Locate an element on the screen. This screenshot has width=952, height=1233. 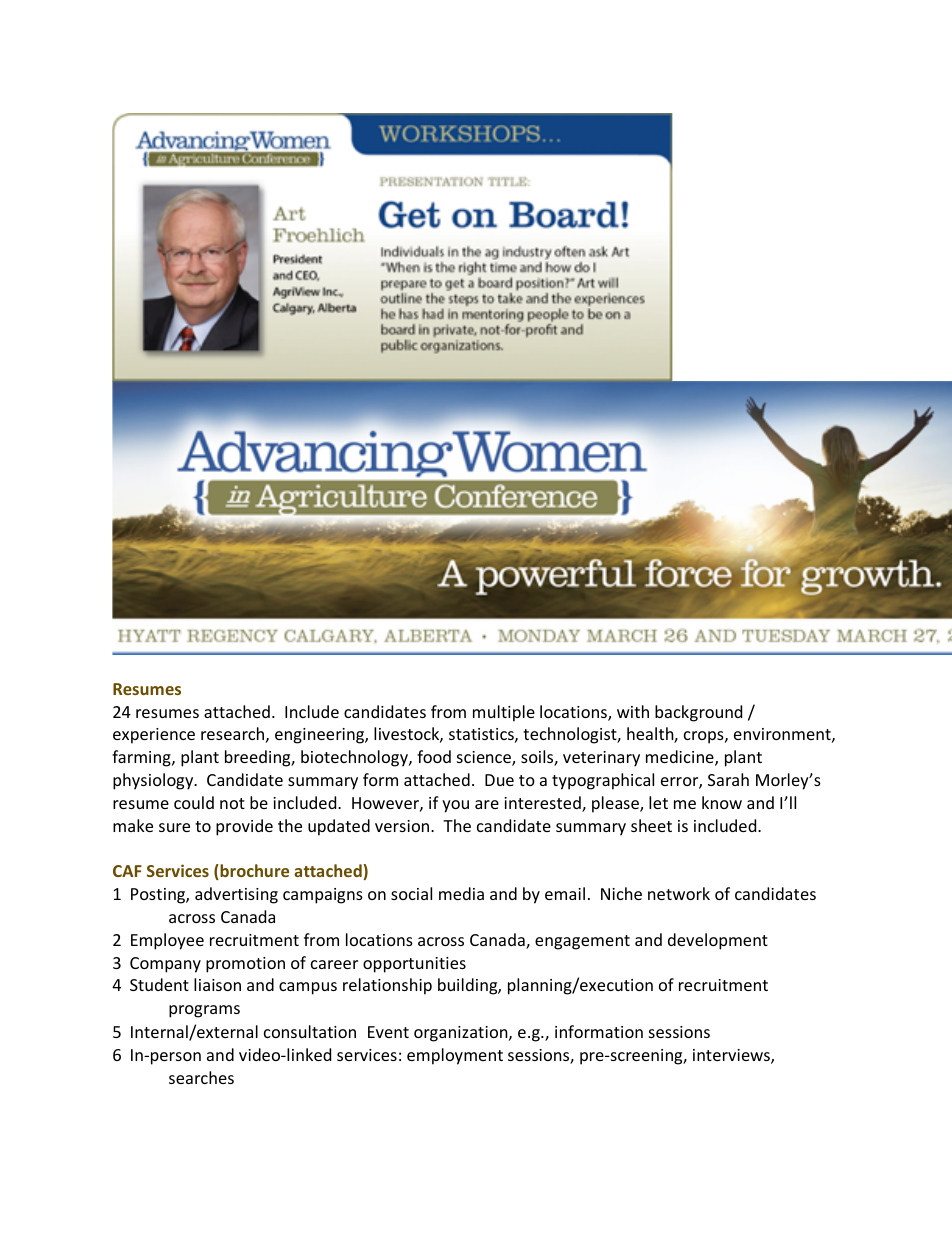
employment is located at coordinates (455, 1056).
